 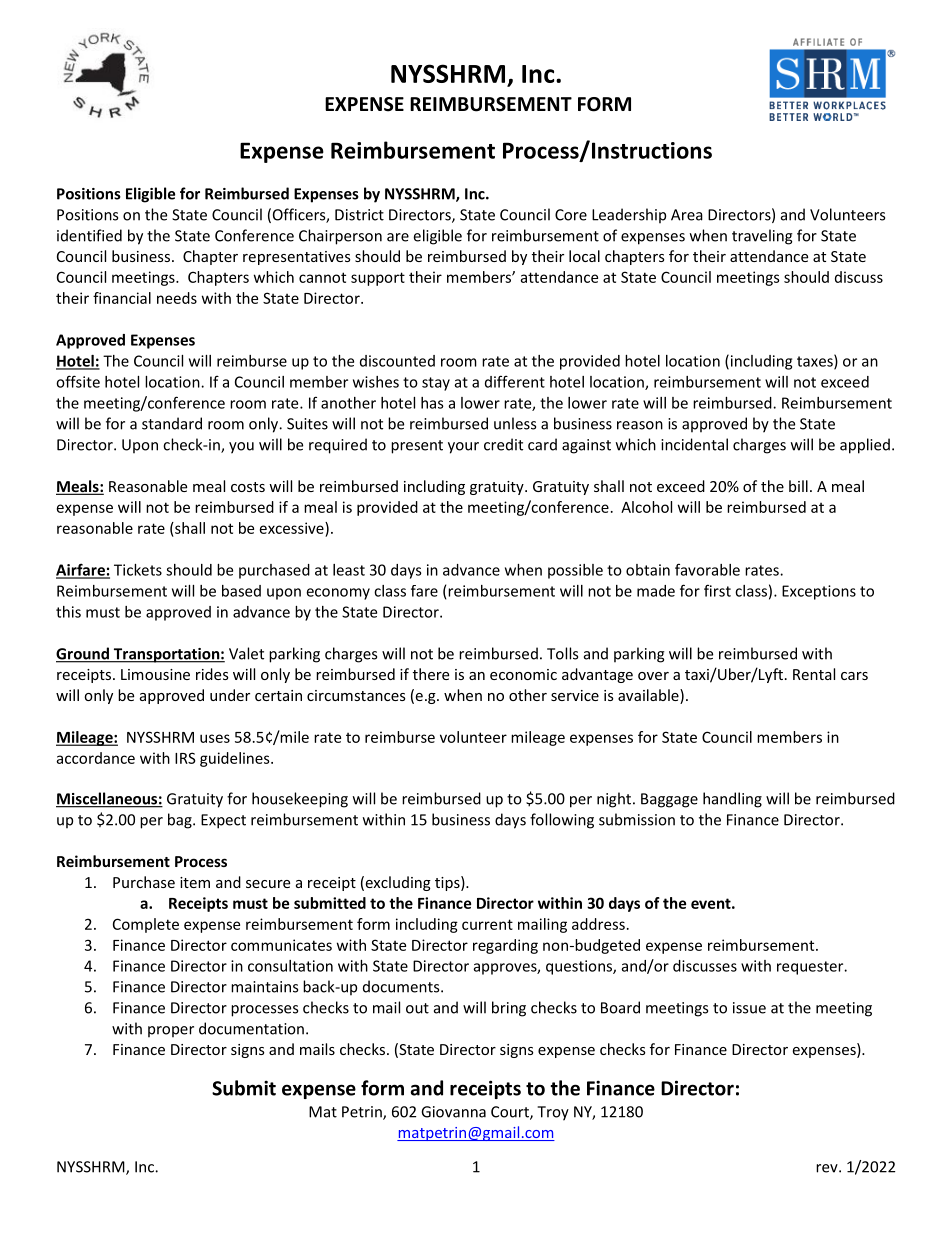 I want to click on there, so click(x=431, y=674).
